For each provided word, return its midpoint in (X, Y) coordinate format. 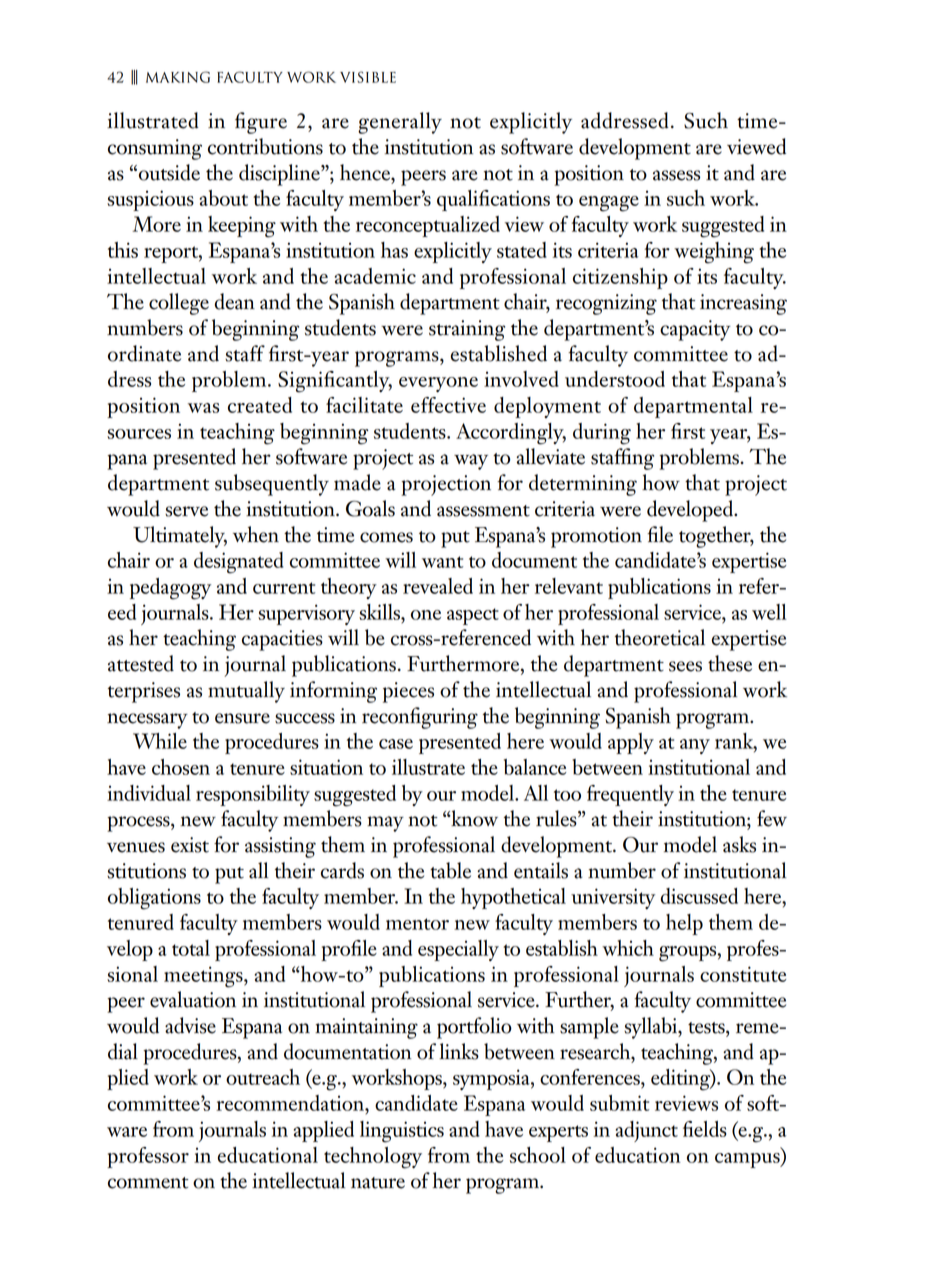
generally (400, 123)
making (178, 77)
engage (609, 204)
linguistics (402, 1132)
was (203, 408)
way (471, 462)
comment (148, 1183)
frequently (630, 795)
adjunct (646, 1131)
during (602, 434)
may (385, 824)
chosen (181, 767)
